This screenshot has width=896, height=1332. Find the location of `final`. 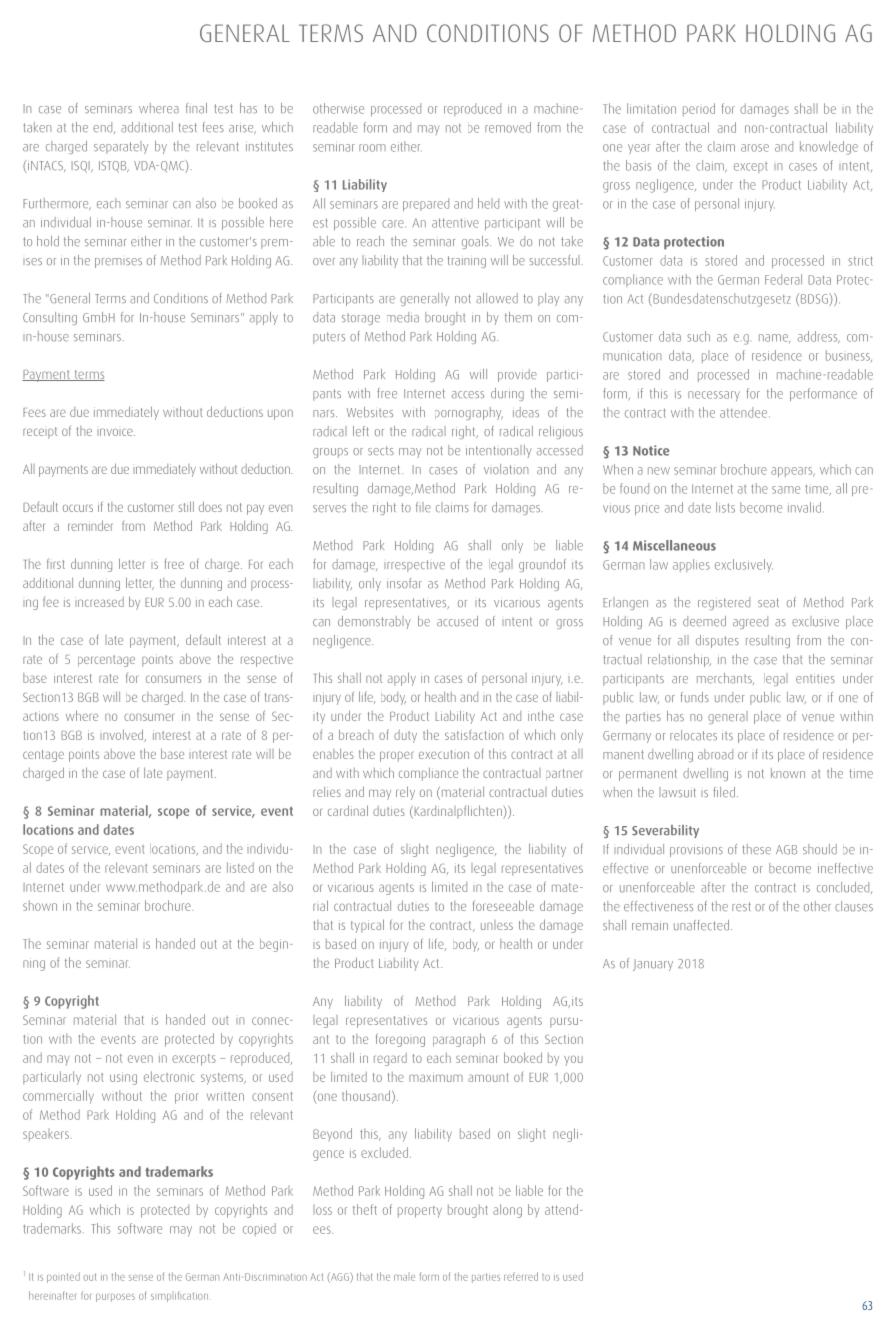

final is located at coordinates (196, 108).
